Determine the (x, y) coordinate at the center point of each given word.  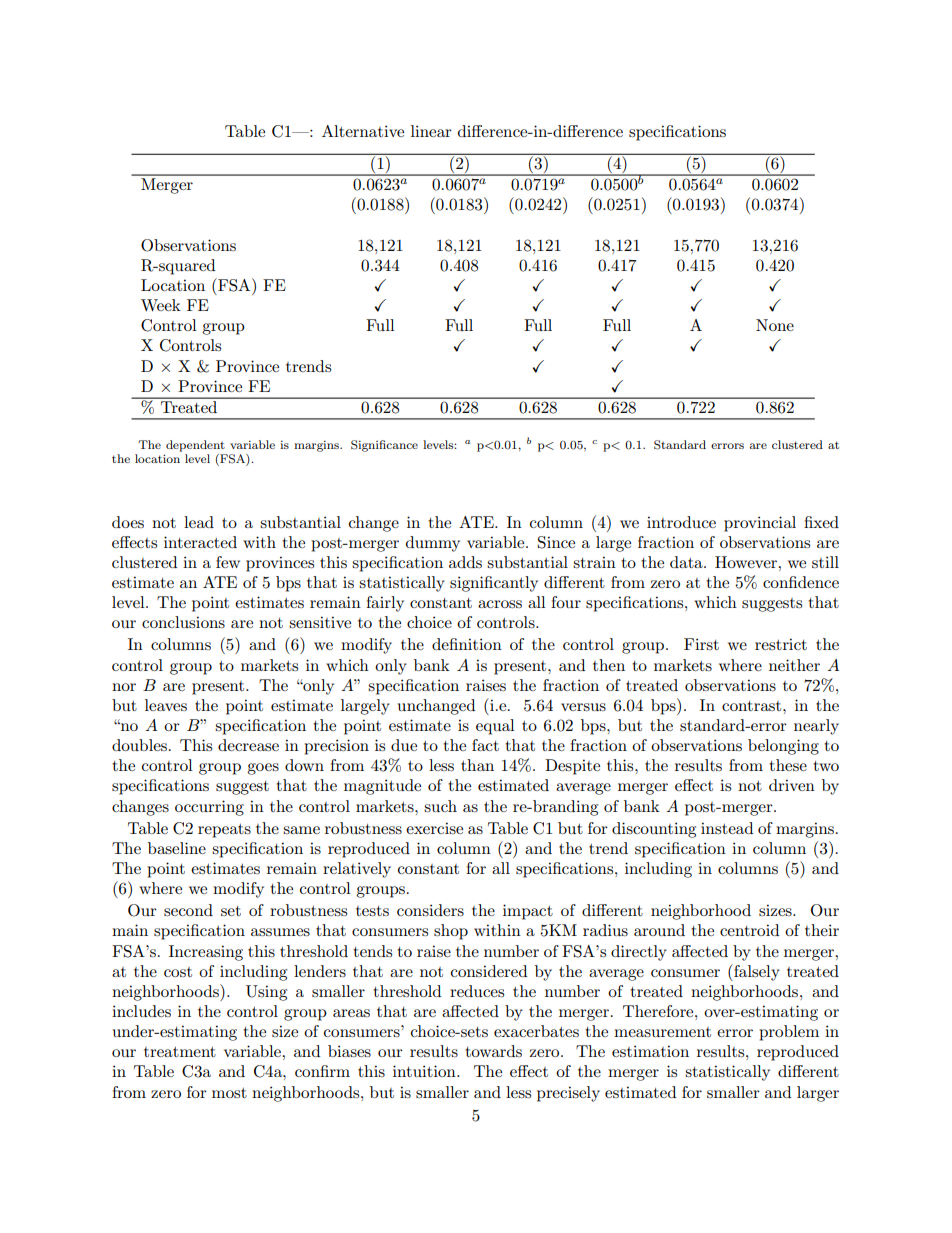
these (788, 765)
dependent (195, 446)
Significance (384, 446)
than (477, 765)
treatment (180, 1052)
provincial (760, 524)
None (775, 325)
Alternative (363, 131)
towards (493, 1051)
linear (431, 131)
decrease (248, 745)
